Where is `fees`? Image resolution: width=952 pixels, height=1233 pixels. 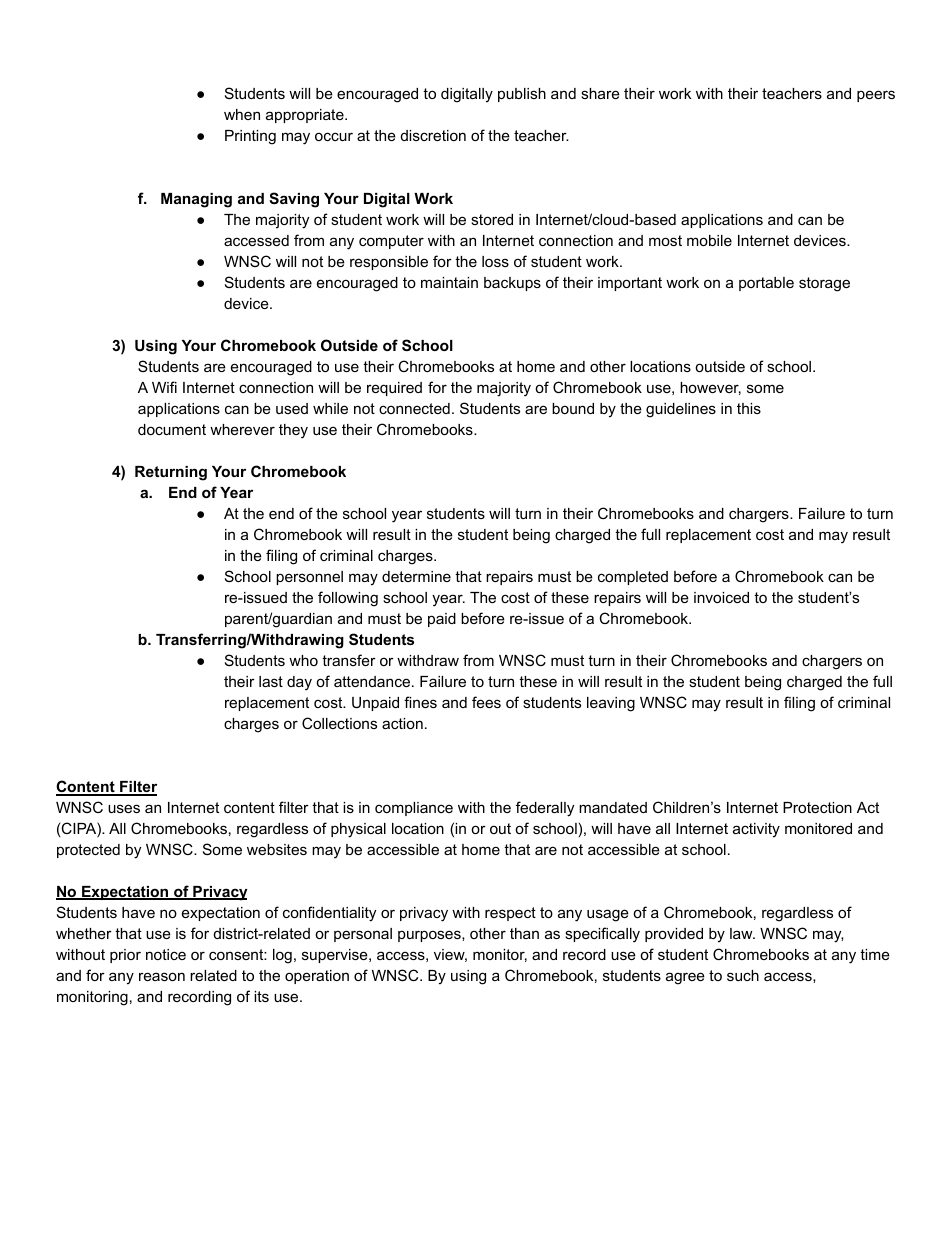 fees is located at coordinates (486, 702).
